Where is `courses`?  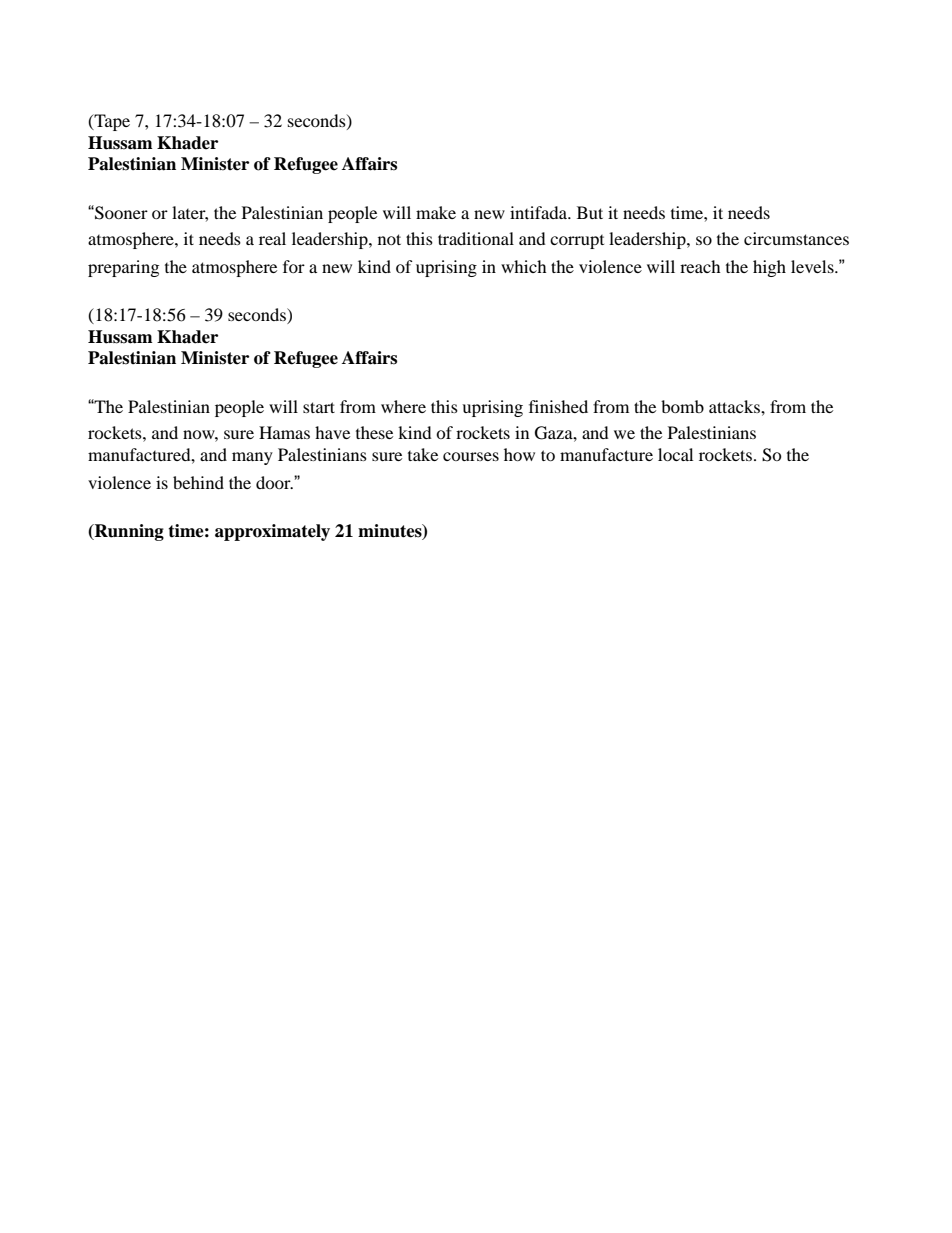 courses is located at coordinates (471, 456).
